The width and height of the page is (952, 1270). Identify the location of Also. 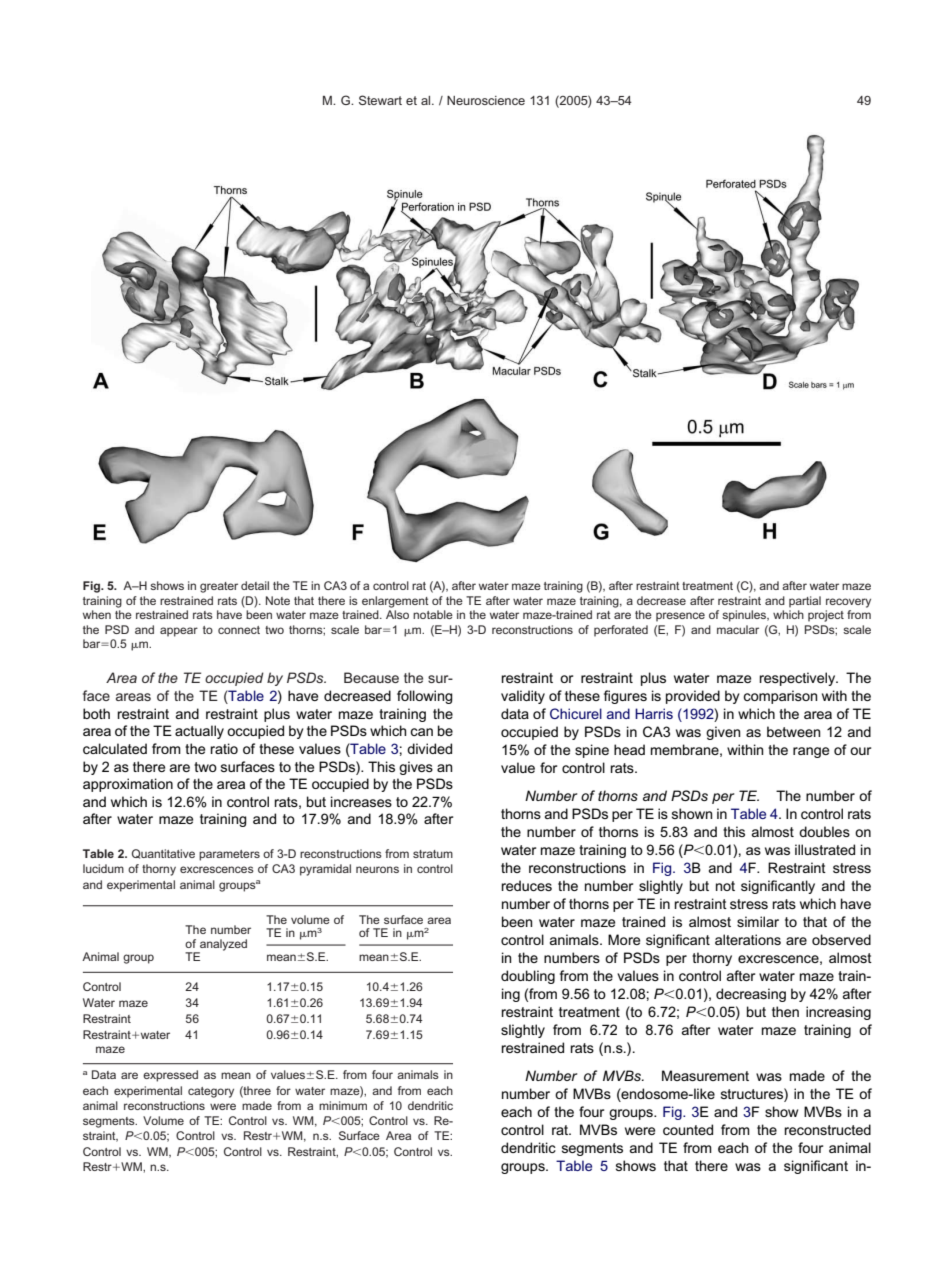
(397, 614).
